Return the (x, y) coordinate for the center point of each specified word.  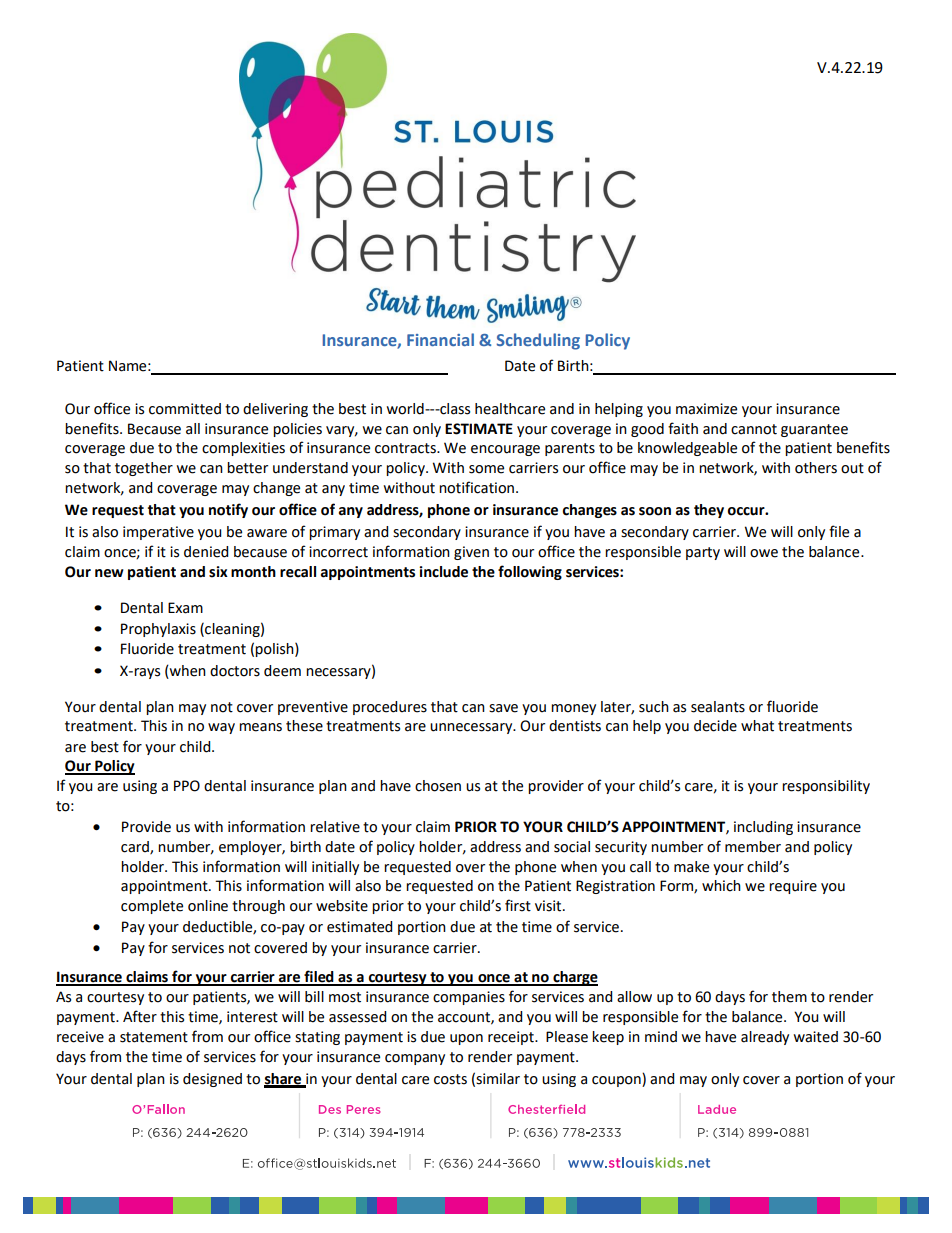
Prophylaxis (158, 630)
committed (185, 409)
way (221, 728)
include (443, 572)
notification (476, 487)
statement (154, 1037)
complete (152, 907)
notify (228, 510)
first (518, 905)
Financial (440, 339)
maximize (706, 409)
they (709, 511)
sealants (718, 707)
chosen (438, 786)
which (721, 886)
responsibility (826, 787)
